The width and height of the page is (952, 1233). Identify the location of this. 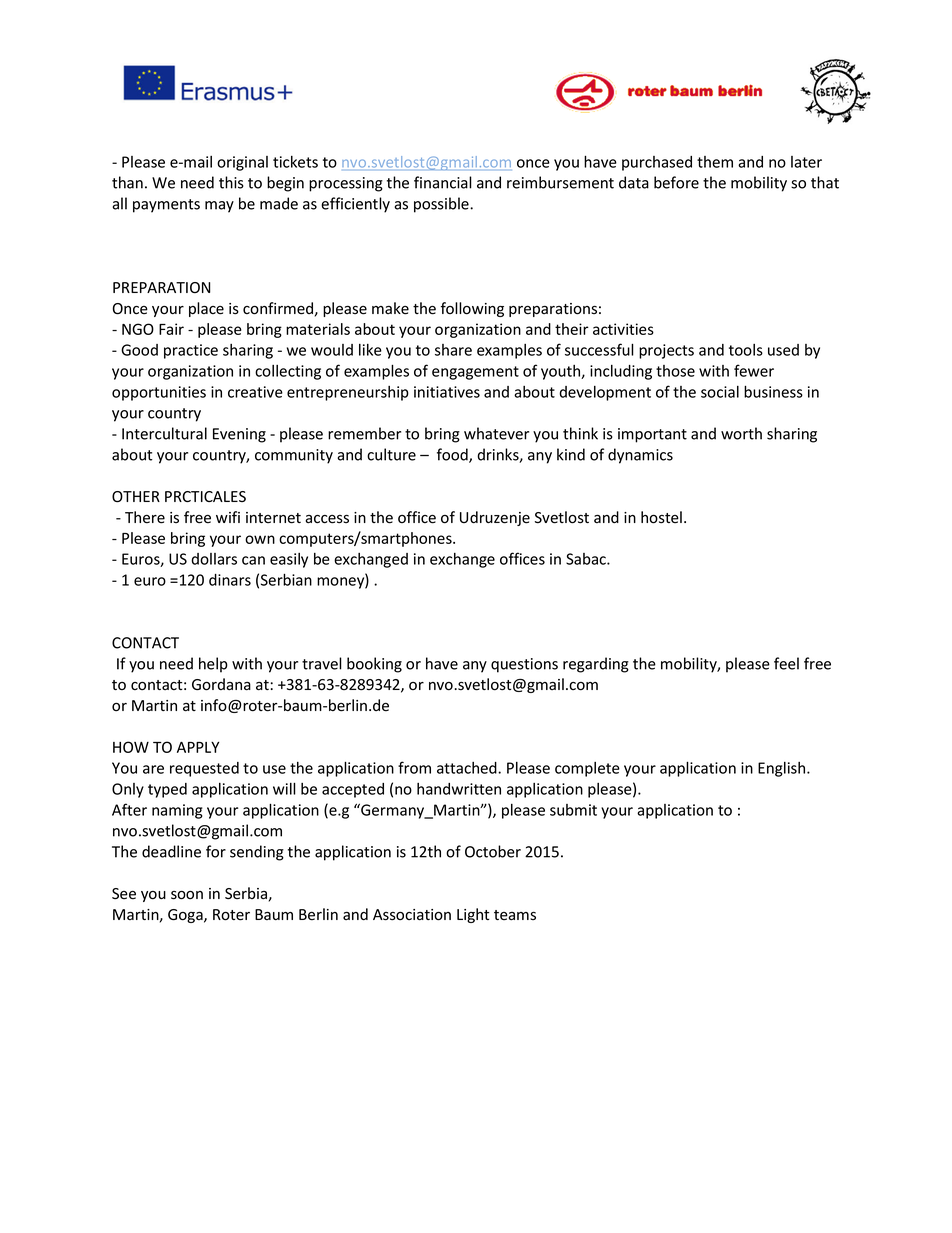
(231, 182).
